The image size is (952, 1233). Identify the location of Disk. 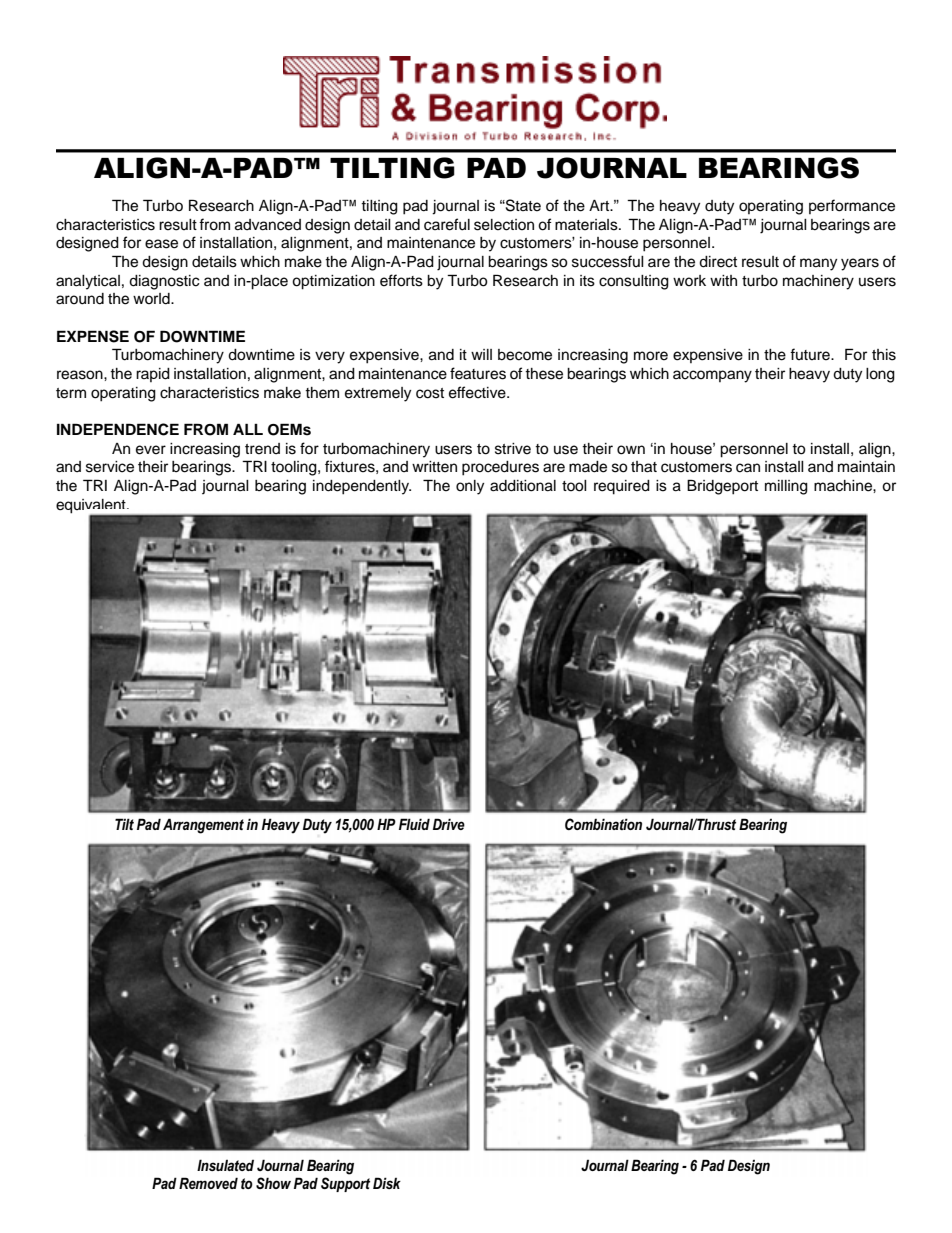
(387, 1183).
